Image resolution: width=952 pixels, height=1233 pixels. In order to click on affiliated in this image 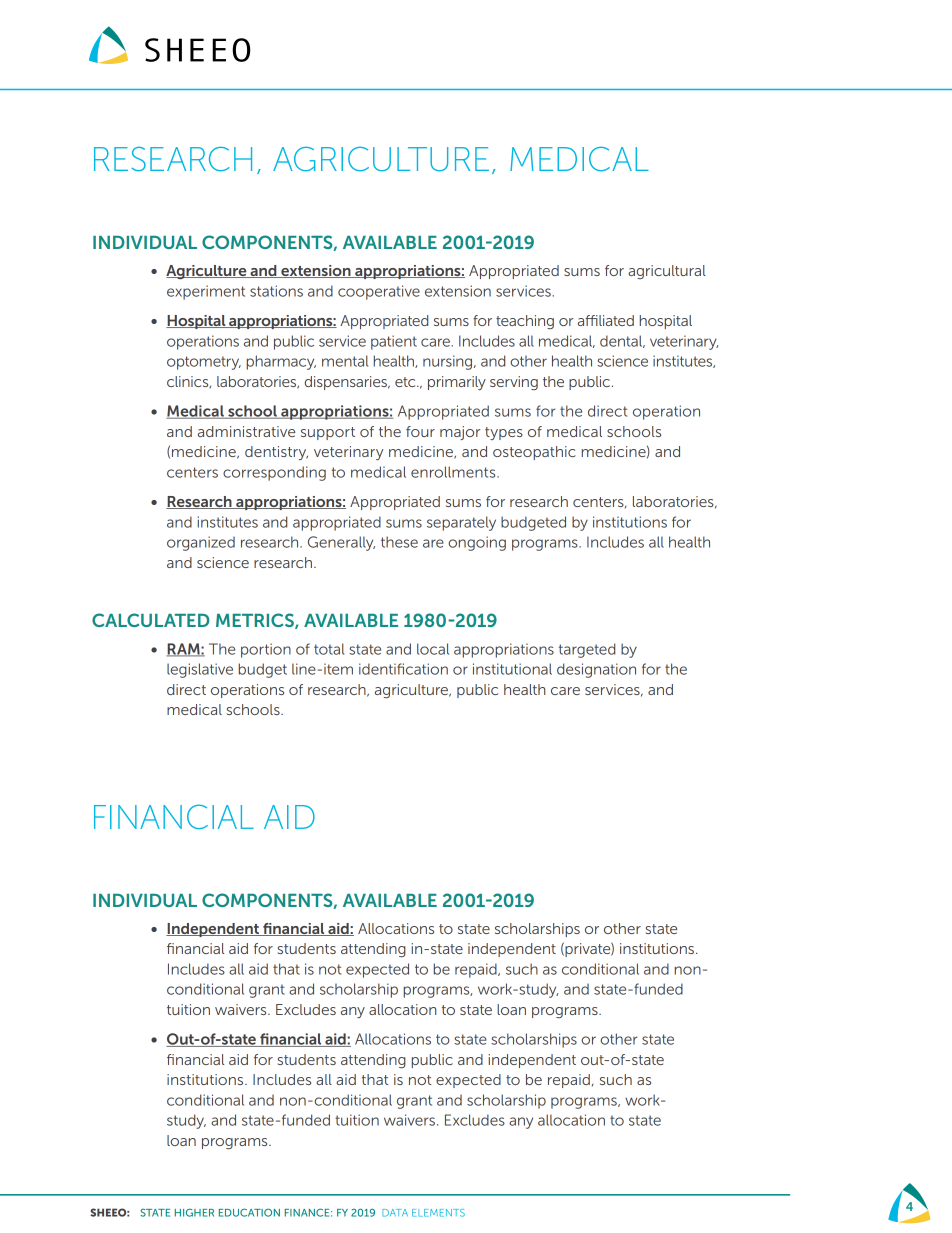, I will do `click(606, 320)`.
